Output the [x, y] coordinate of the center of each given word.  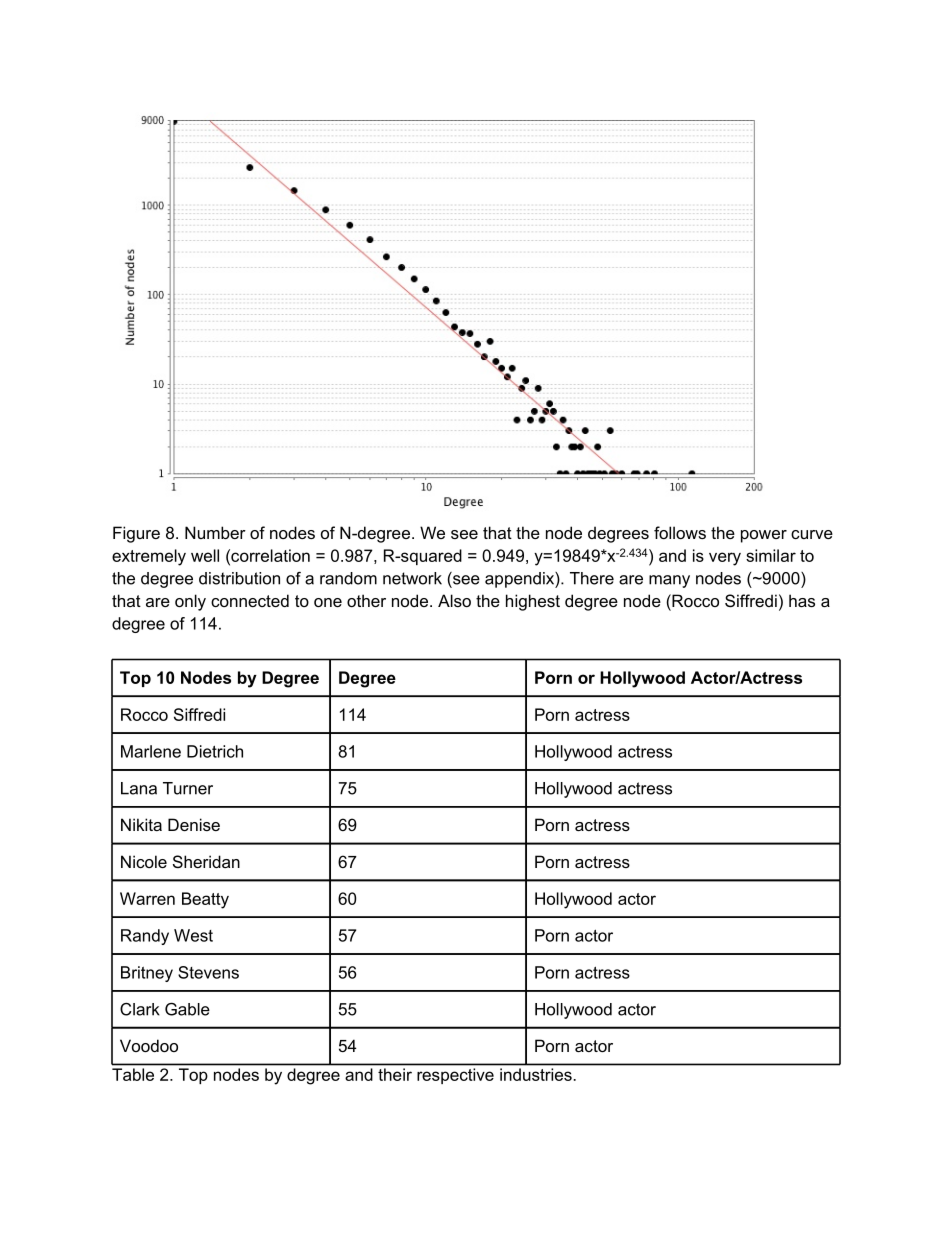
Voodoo [149, 1045]
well [205, 555]
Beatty [205, 900]
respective [455, 1076]
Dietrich [215, 751]
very [725, 559]
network [412, 578]
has [802, 600]
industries [536, 1074]
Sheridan [206, 861]
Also [454, 600]
